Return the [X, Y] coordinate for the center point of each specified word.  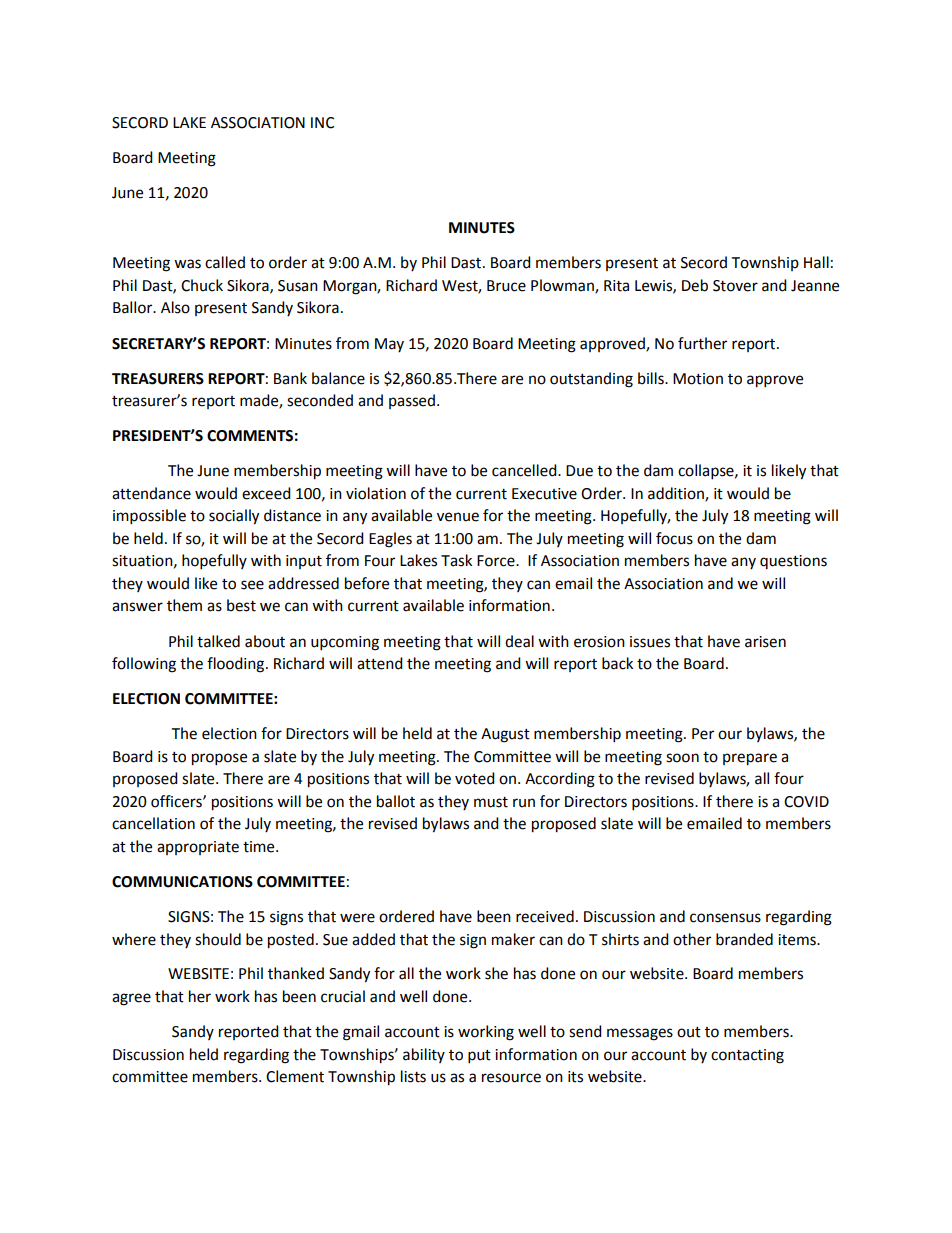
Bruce [506, 286]
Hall [816, 262]
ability [424, 1055]
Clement [295, 1076]
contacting [747, 1056]
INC [322, 123]
